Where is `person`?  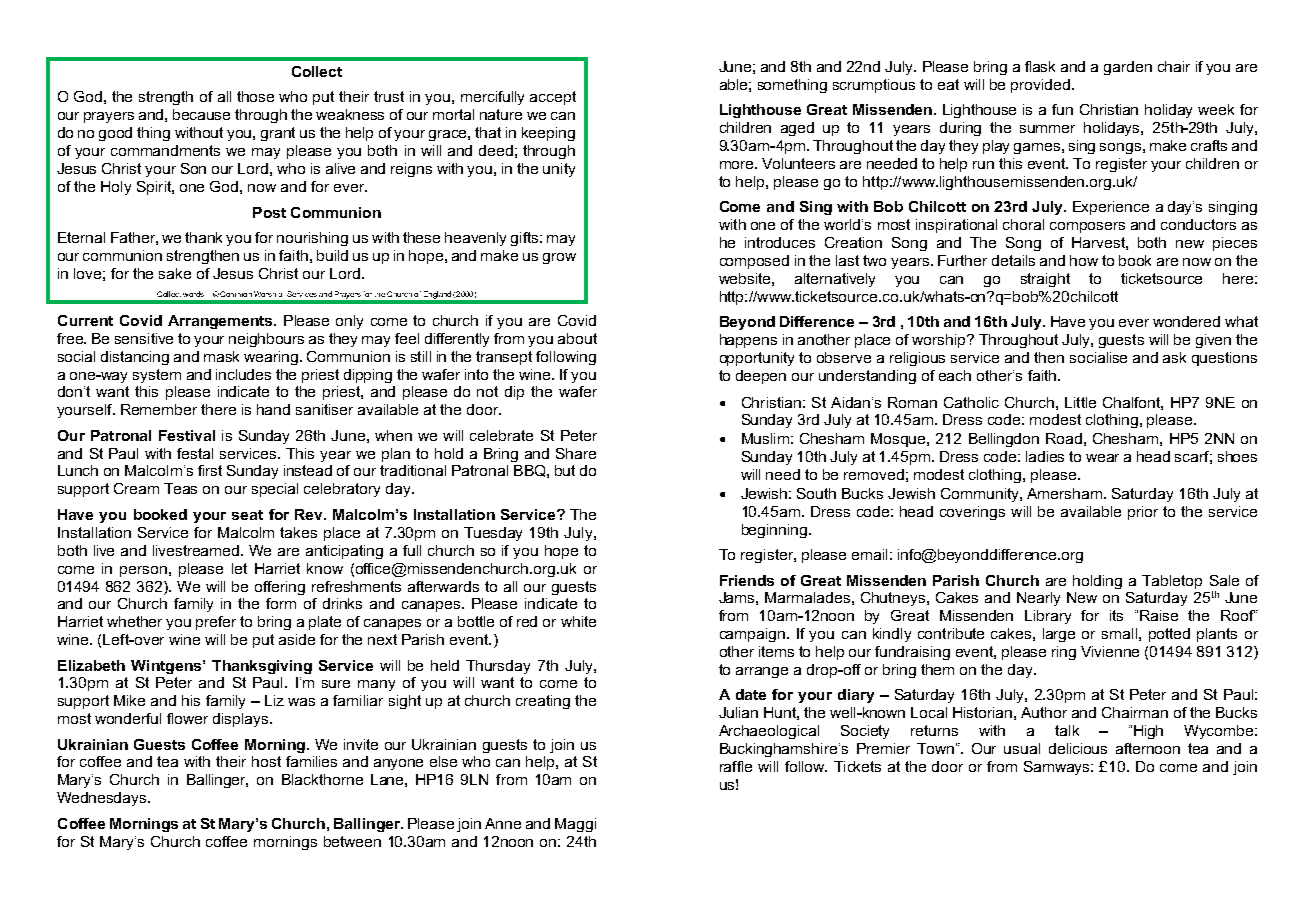 person is located at coordinates (143, 571).
